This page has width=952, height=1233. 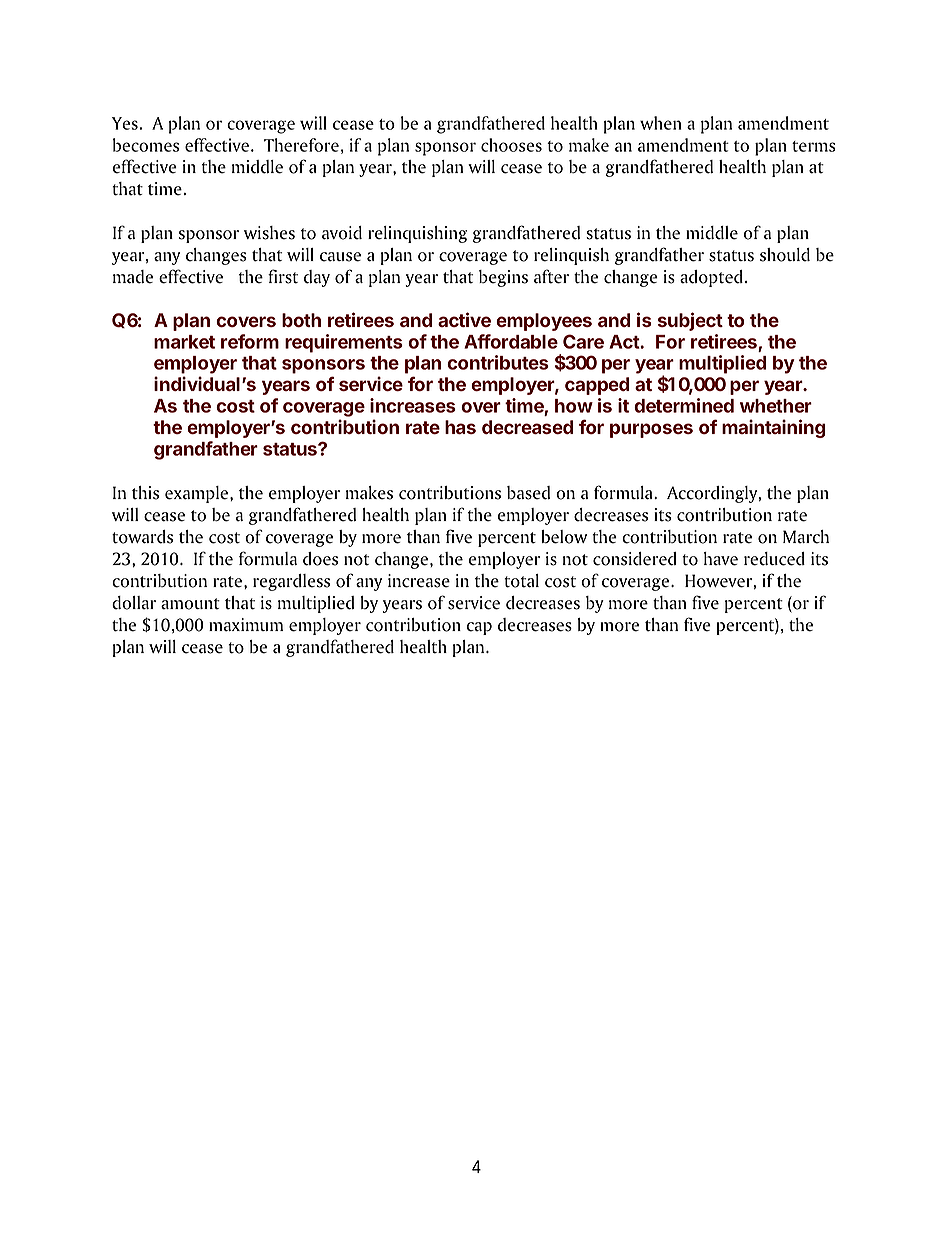 What do you see at coordinates (503, 278) in the page?
I see `begins` at bounding box center [503, 278].
